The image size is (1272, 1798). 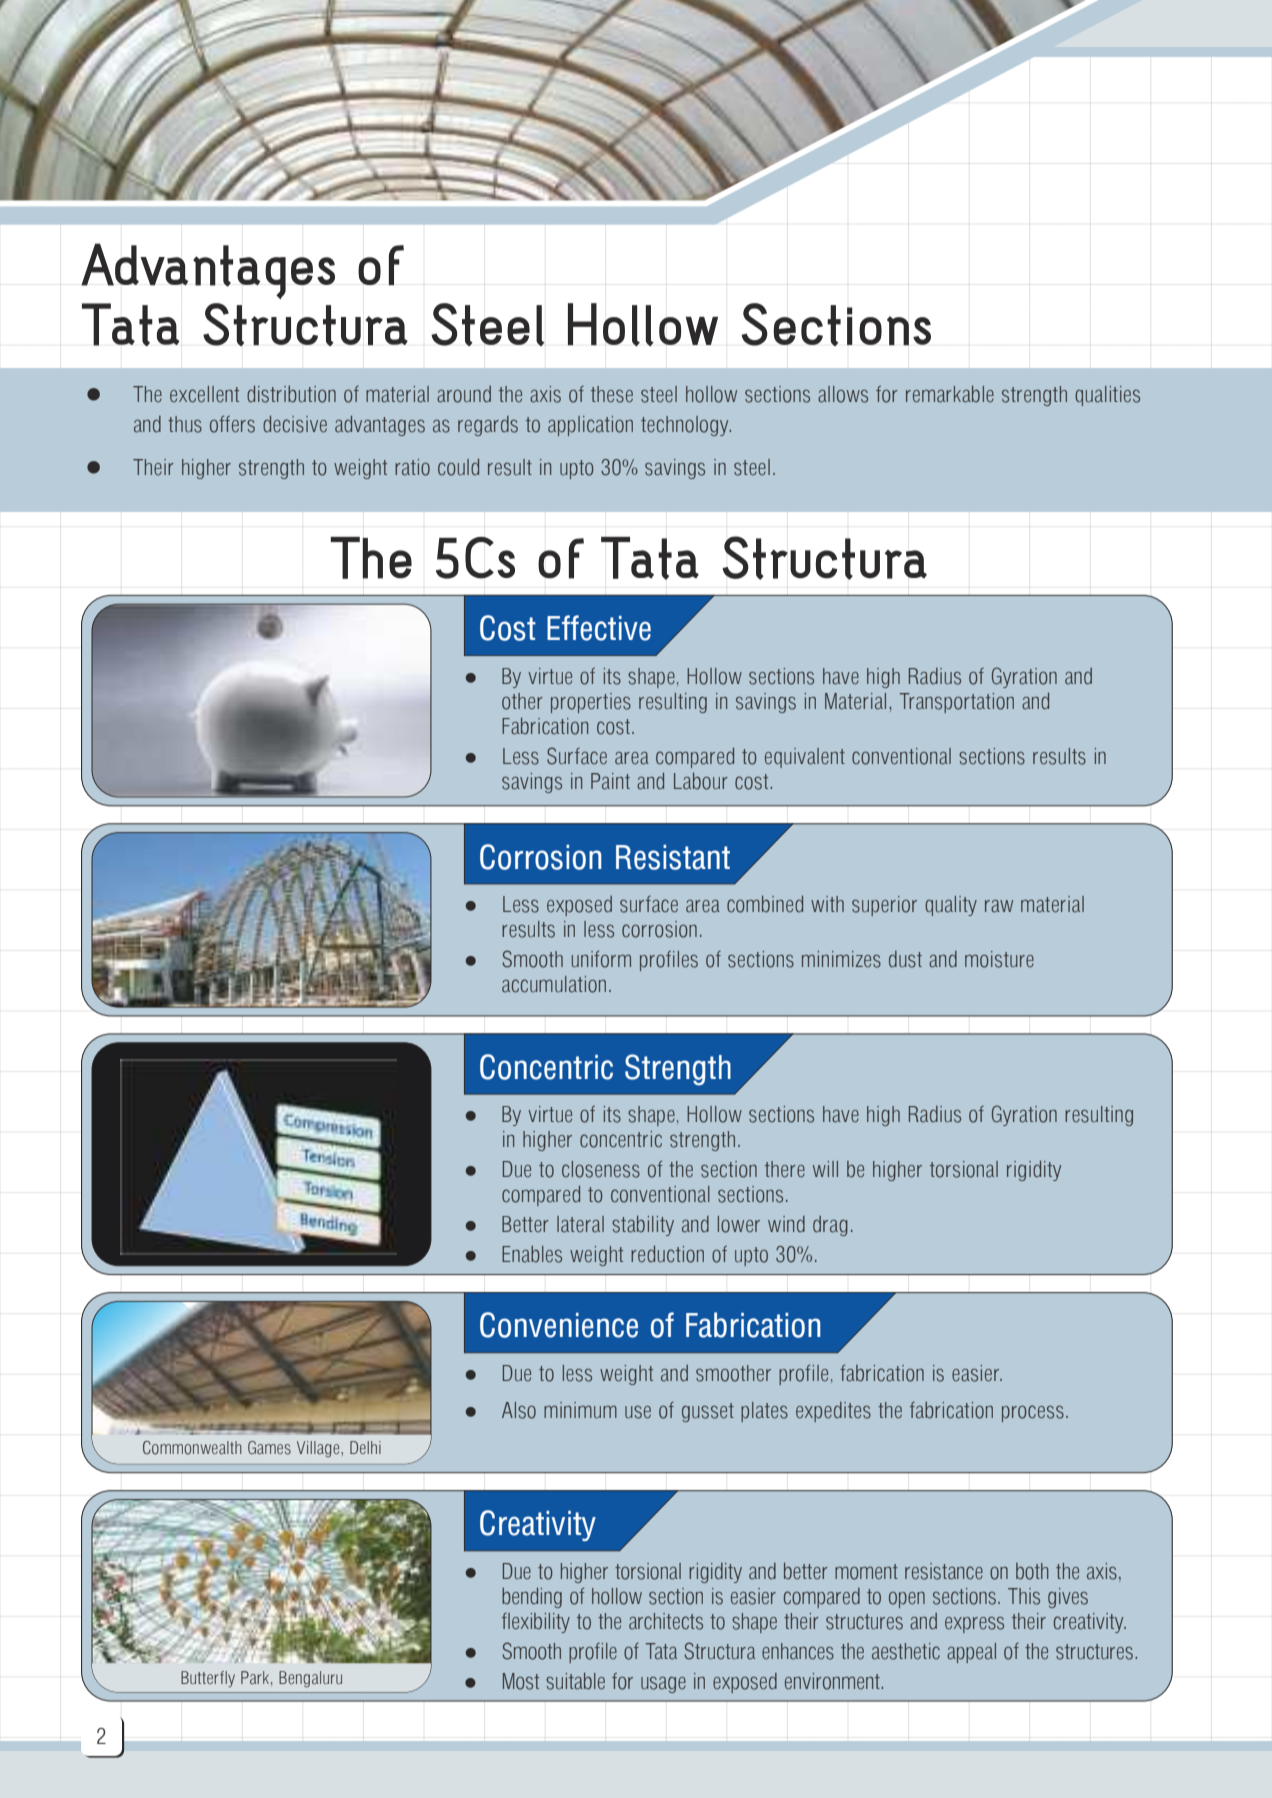 I want to click on technology, so click(x=686, y=426).
